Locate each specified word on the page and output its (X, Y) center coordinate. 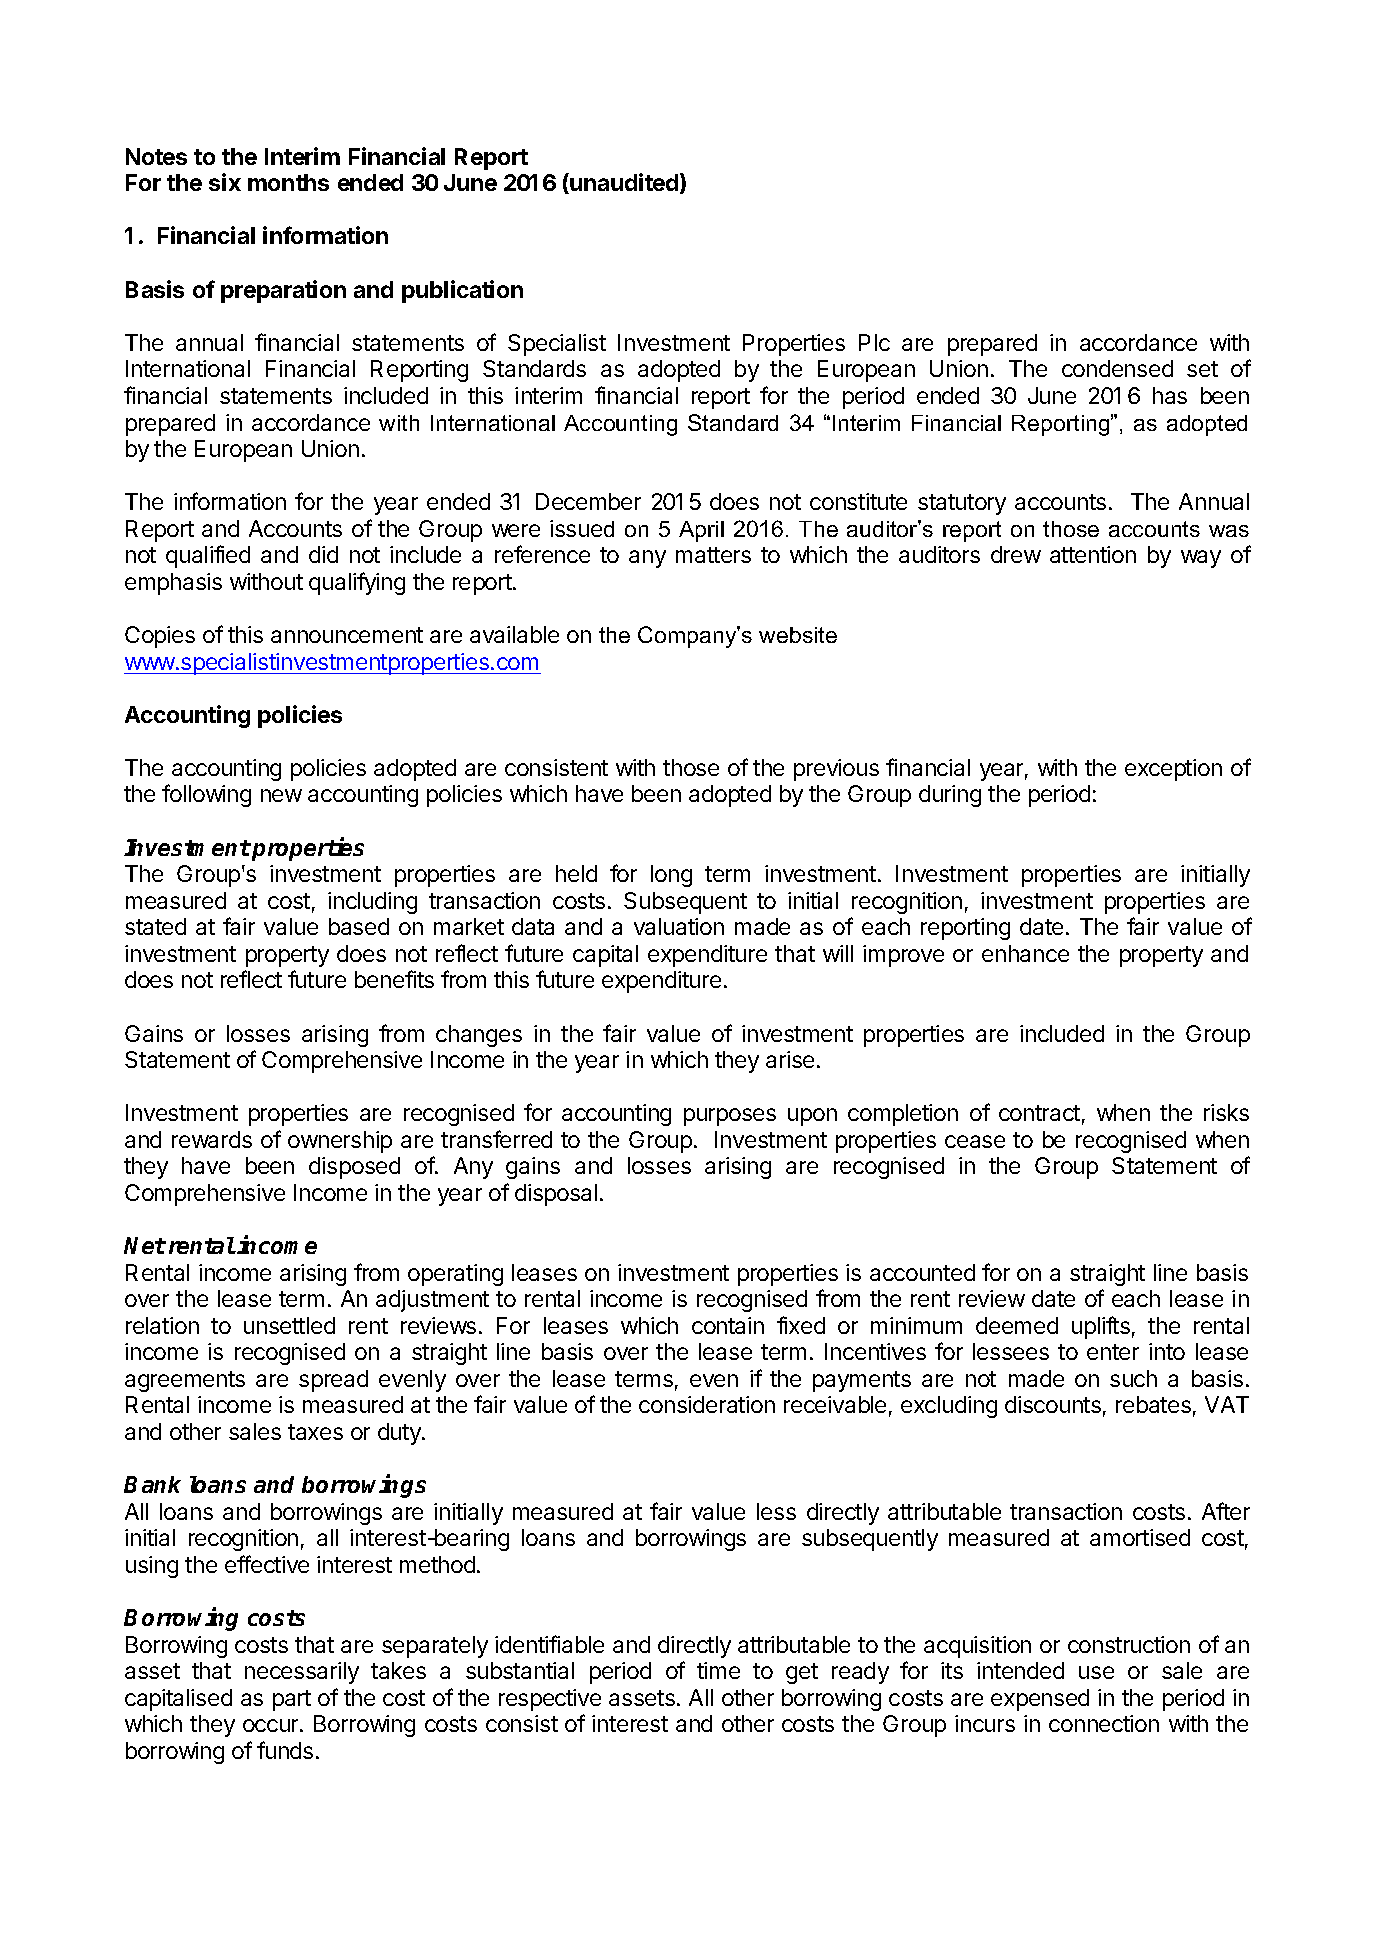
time (718, 1670)
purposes (730, 1117)
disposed (354, 1168)
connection (1104, 1723)
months (288, 182)
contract (1039, 1113)
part (292, 1700)
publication (462, 291)
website (798, 635)
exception (1173, 770)
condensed (1117, 368)
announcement (347, 635)
